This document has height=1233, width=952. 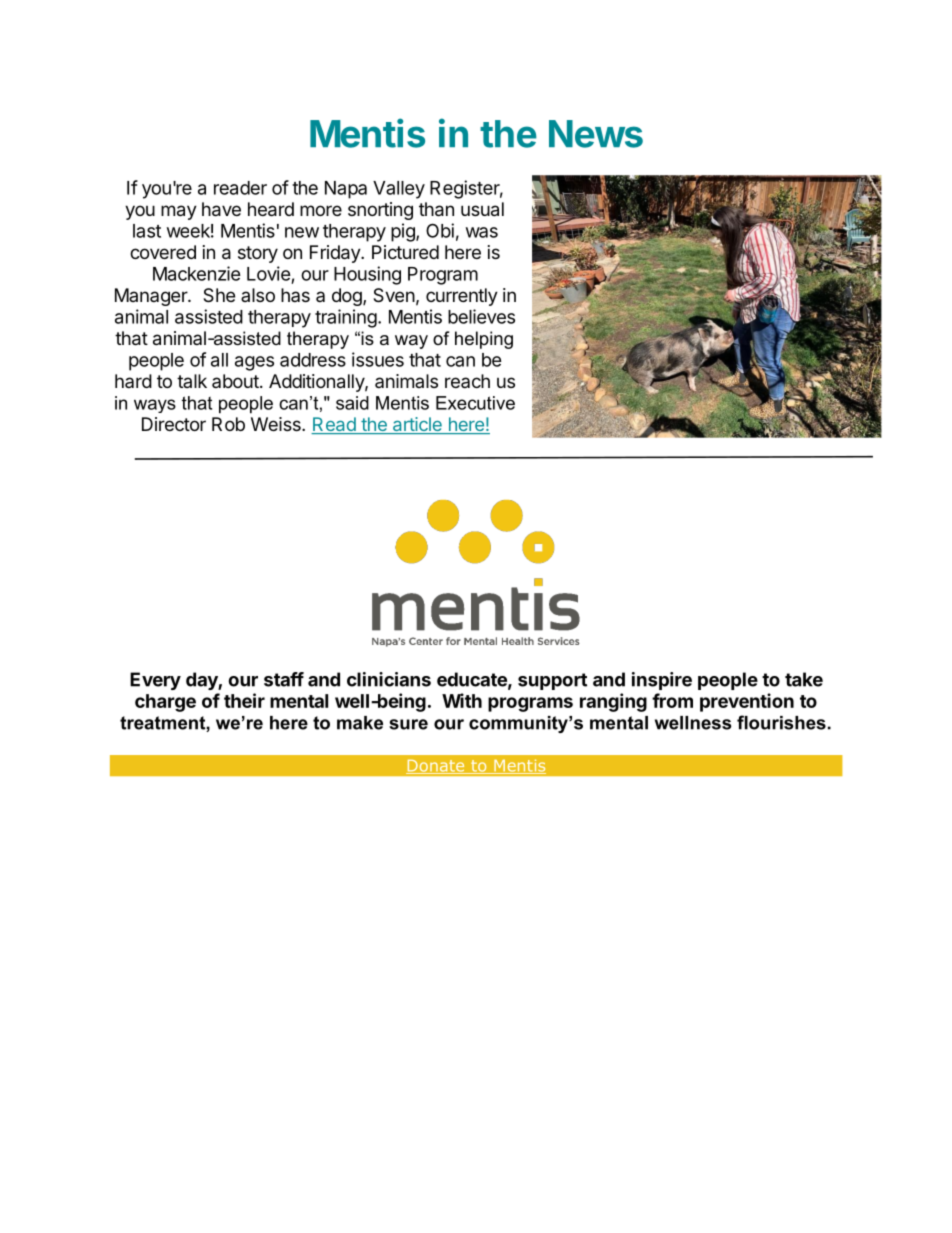 I want to click on article, so click(x=417, y=425).
